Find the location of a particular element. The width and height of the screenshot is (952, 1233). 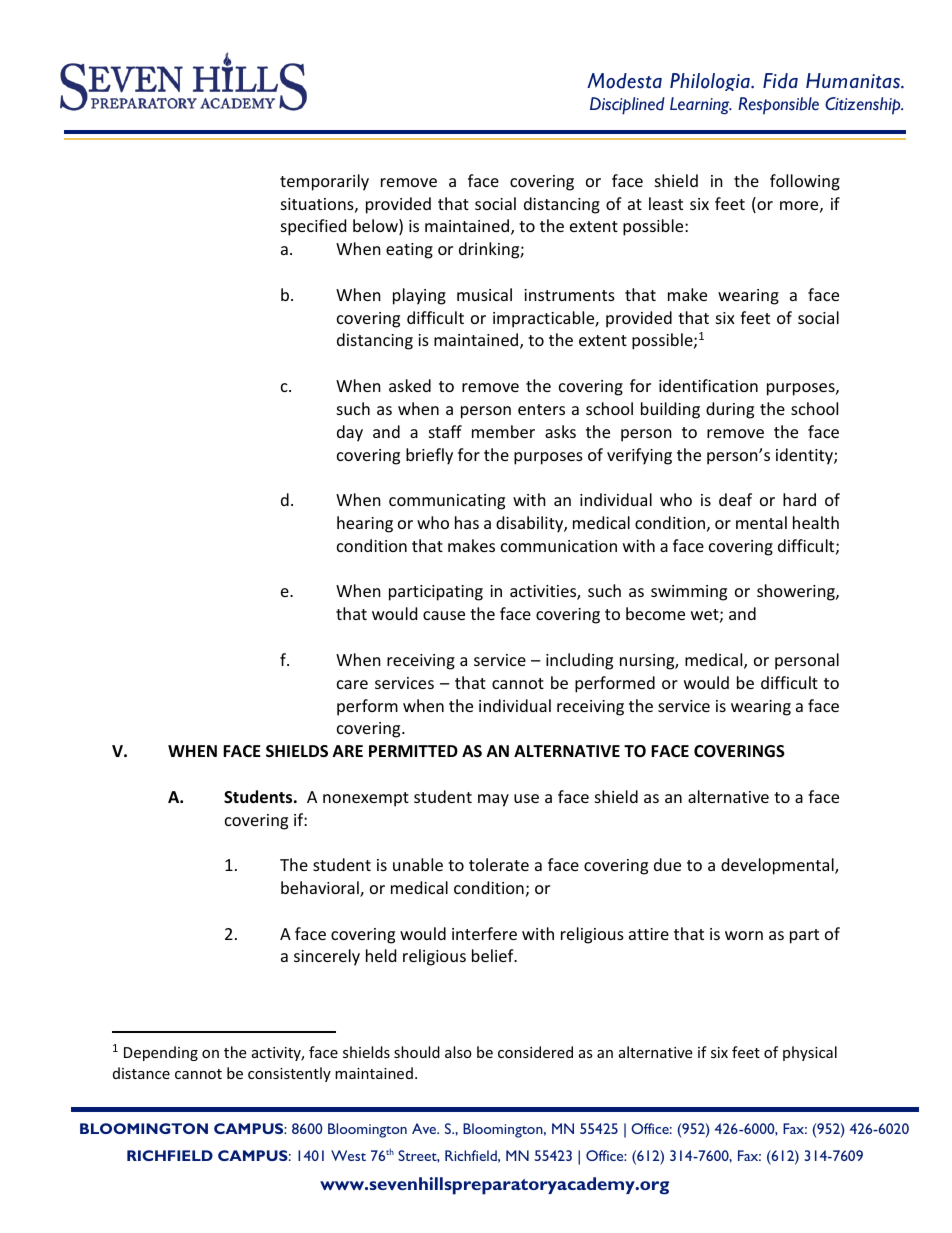

worn is located at coordinates (744, 935).
